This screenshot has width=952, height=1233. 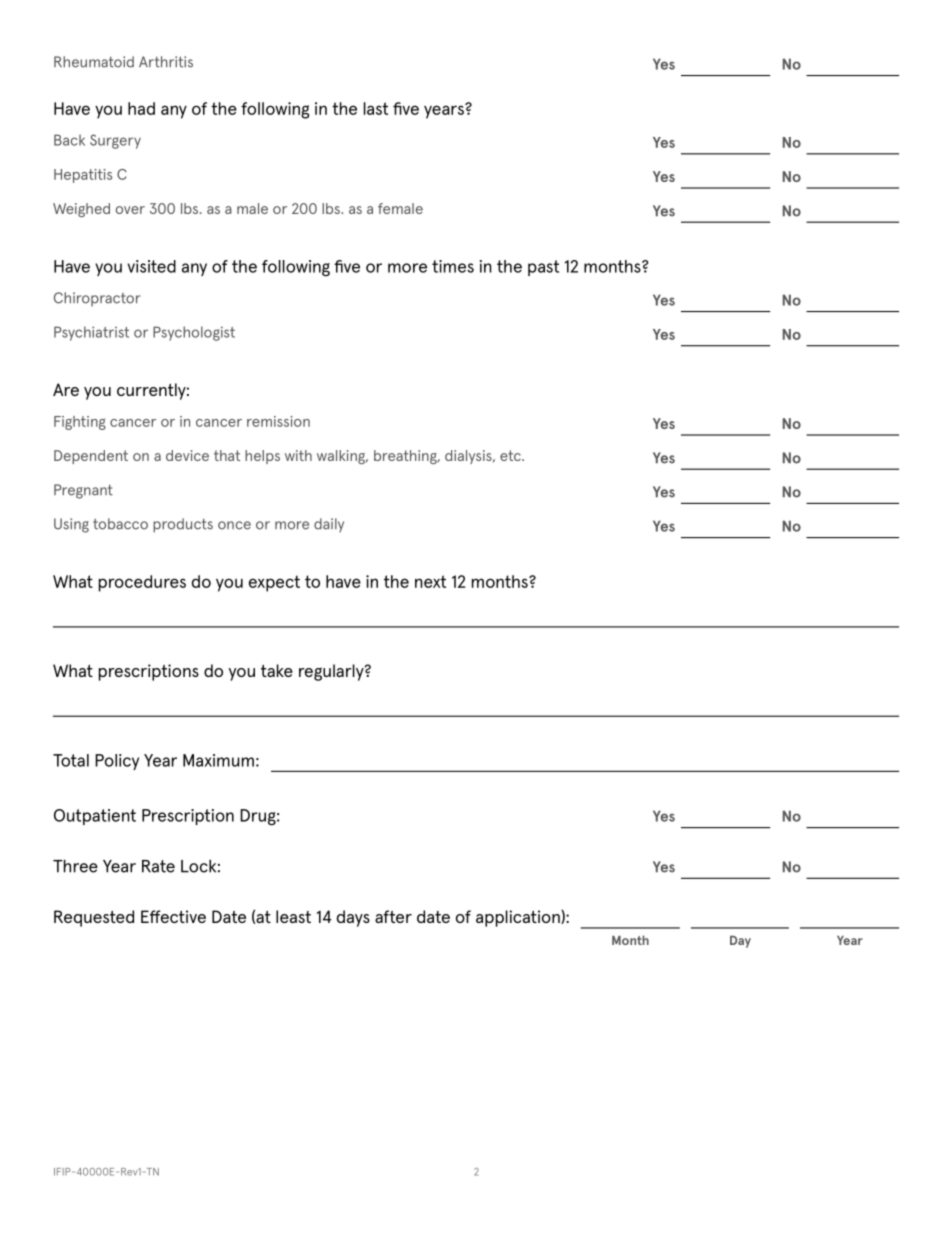 I want to click on expect, so click(x=274, y=583).
